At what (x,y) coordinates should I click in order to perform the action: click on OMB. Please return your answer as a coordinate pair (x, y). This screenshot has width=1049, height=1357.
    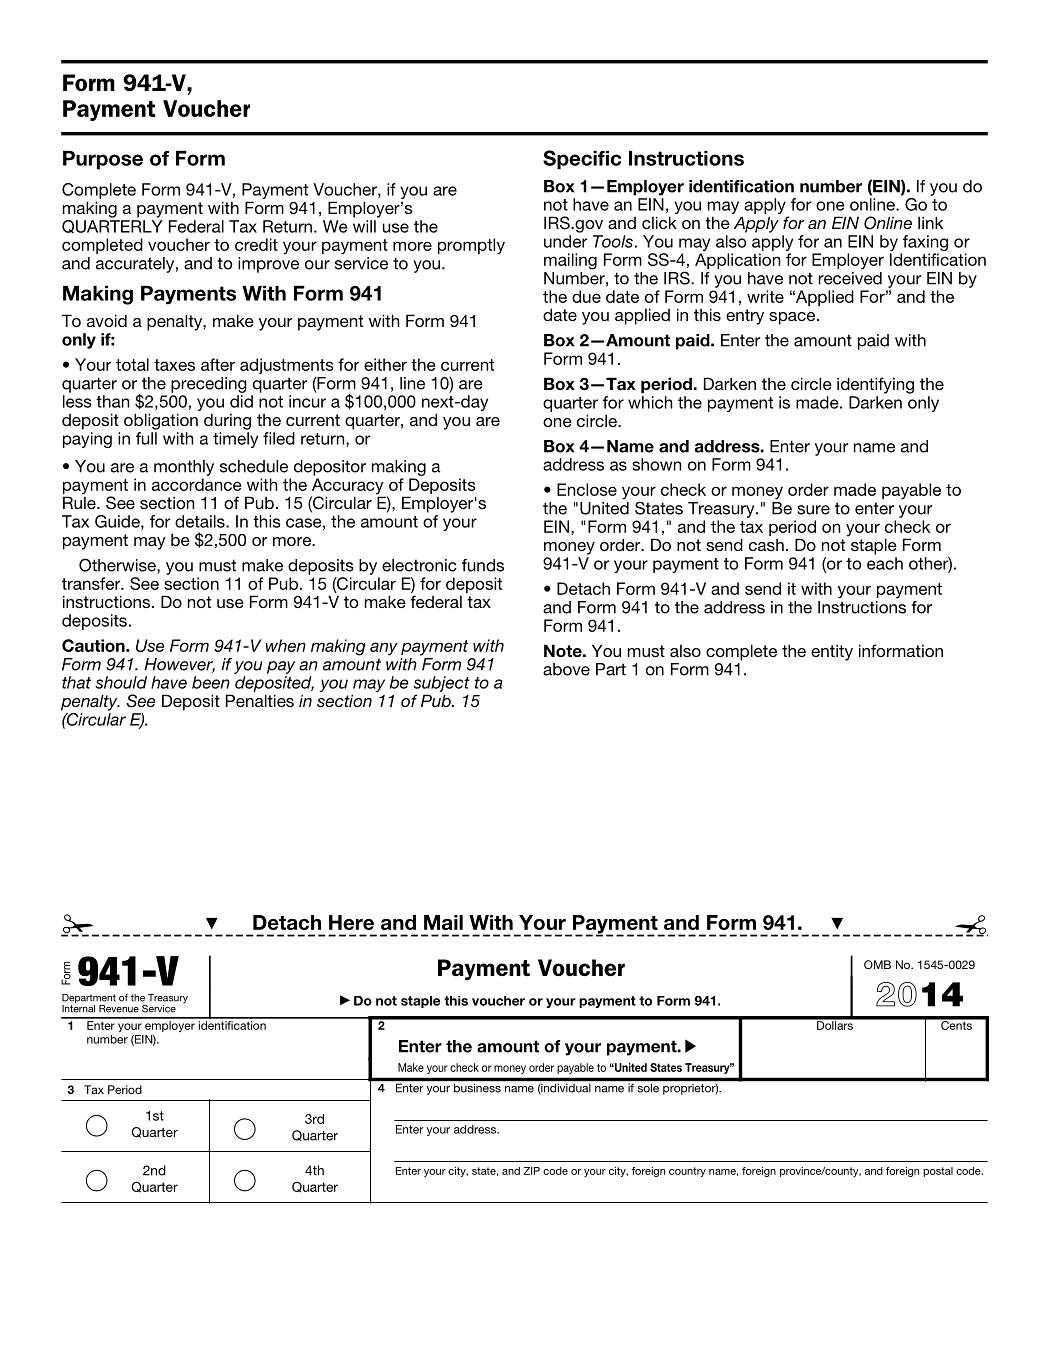
    Looking at the image, I should click on (877, 964).
